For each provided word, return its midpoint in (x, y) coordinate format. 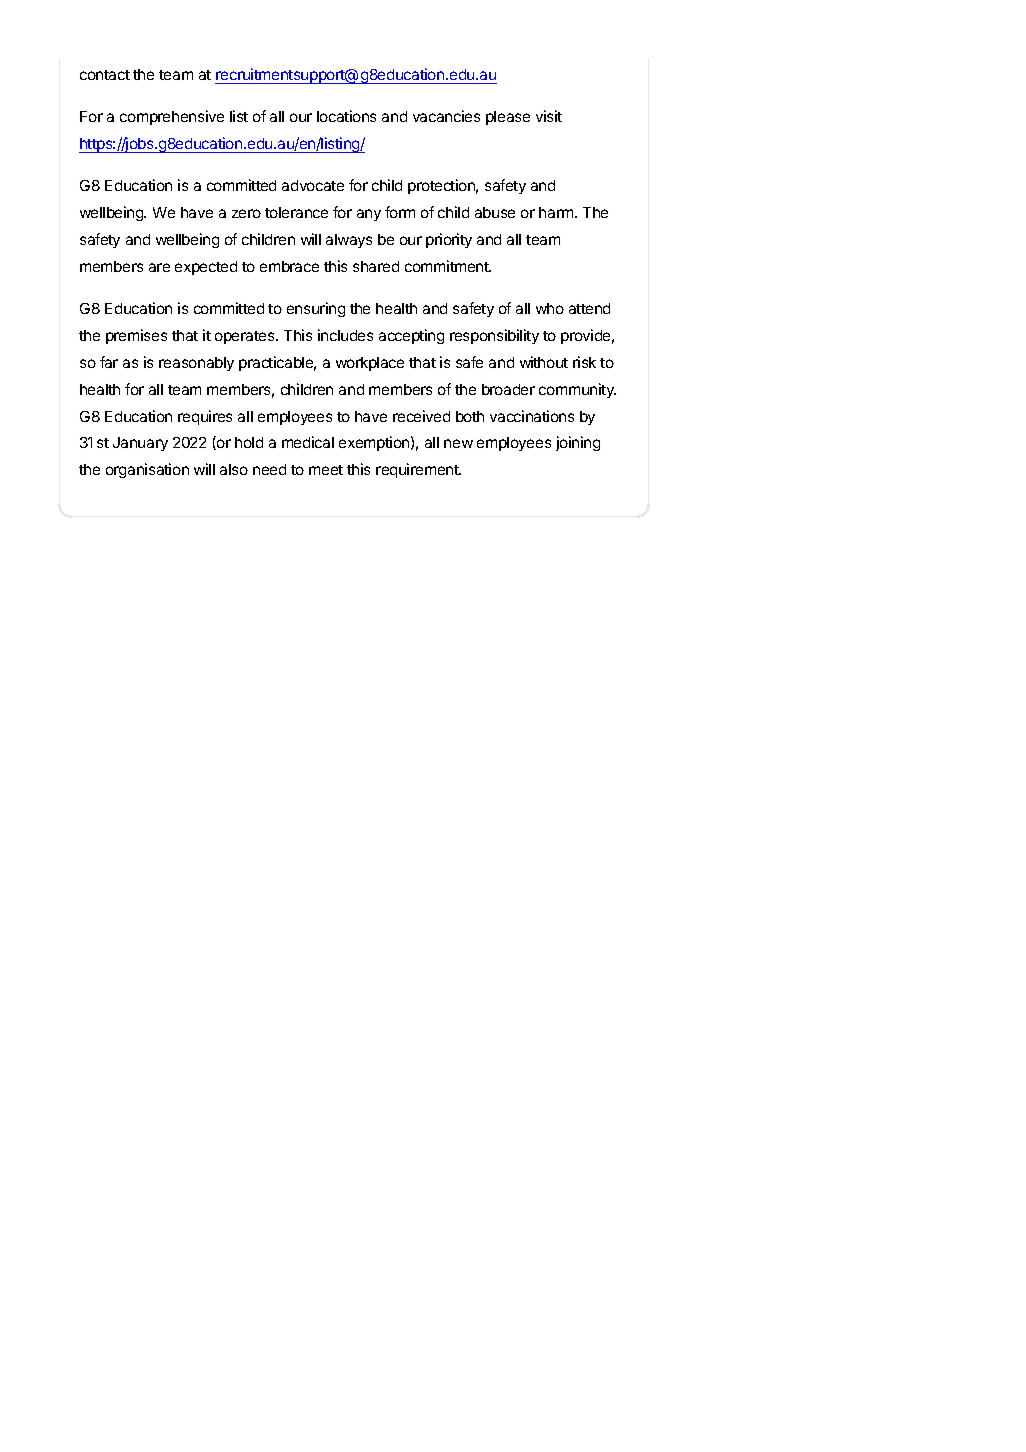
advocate (313, 185)
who (550, 308)
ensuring (316, 309)
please (508, 118)
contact (105, 75)
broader (508, 389)
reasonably (196, 364)
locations (346, 116)
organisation (147, 470)
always (349, 241)
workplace (370, 364)
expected (206, 268)
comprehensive (172, 117)
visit (549, 116)
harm (557, 212)
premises (136, 336)
